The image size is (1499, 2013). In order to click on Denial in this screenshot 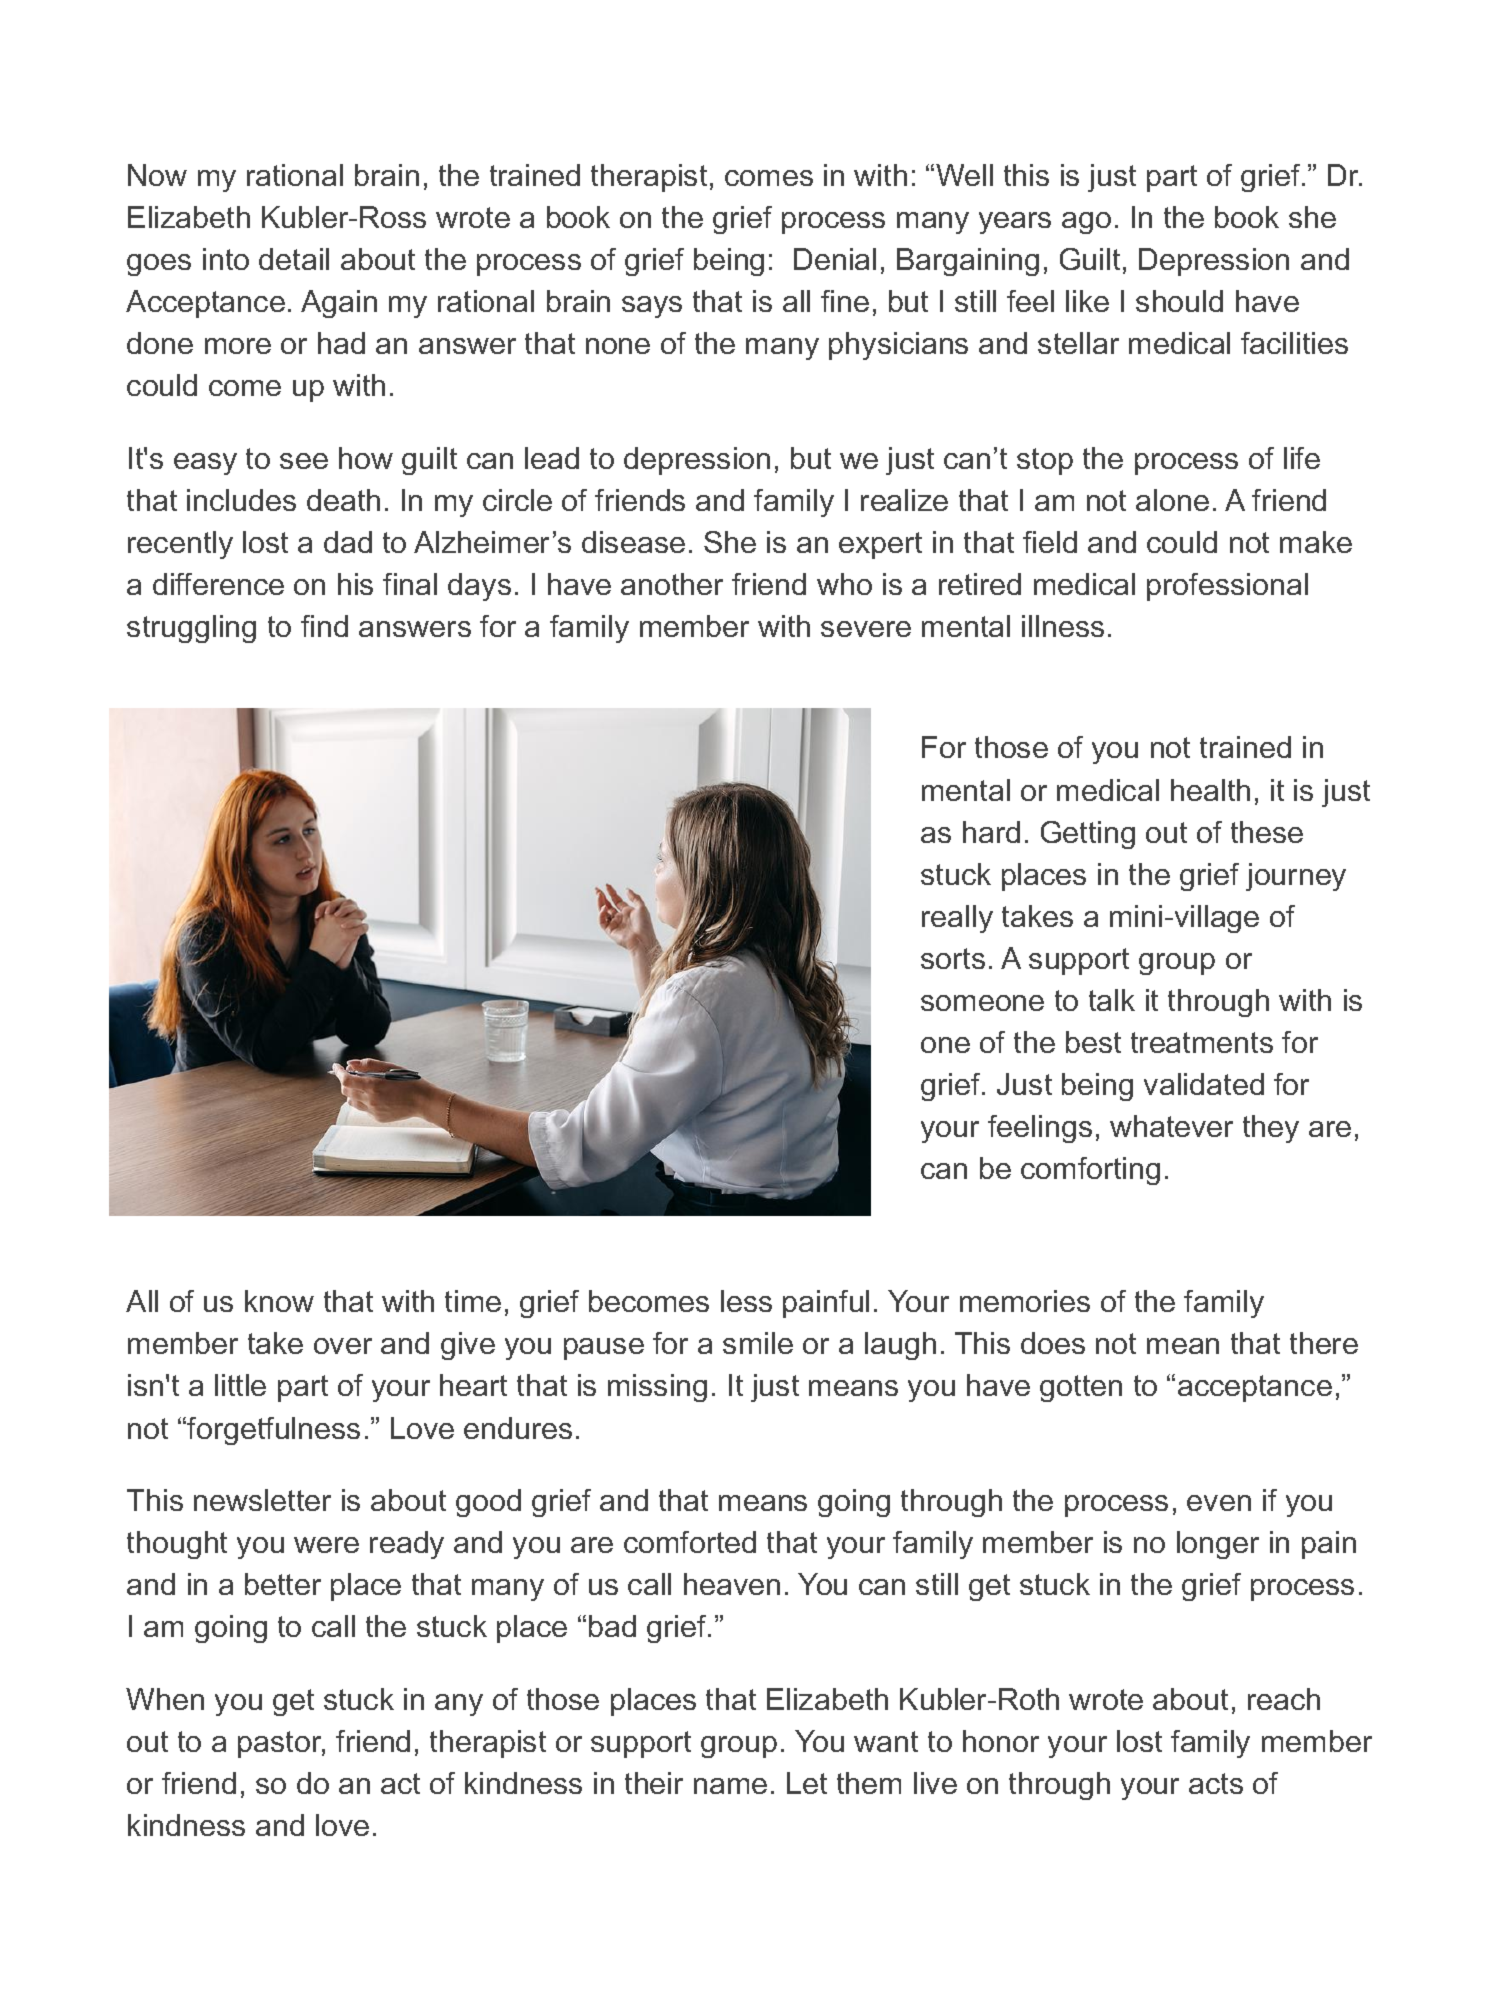, I will do `click(835, 259)`.
